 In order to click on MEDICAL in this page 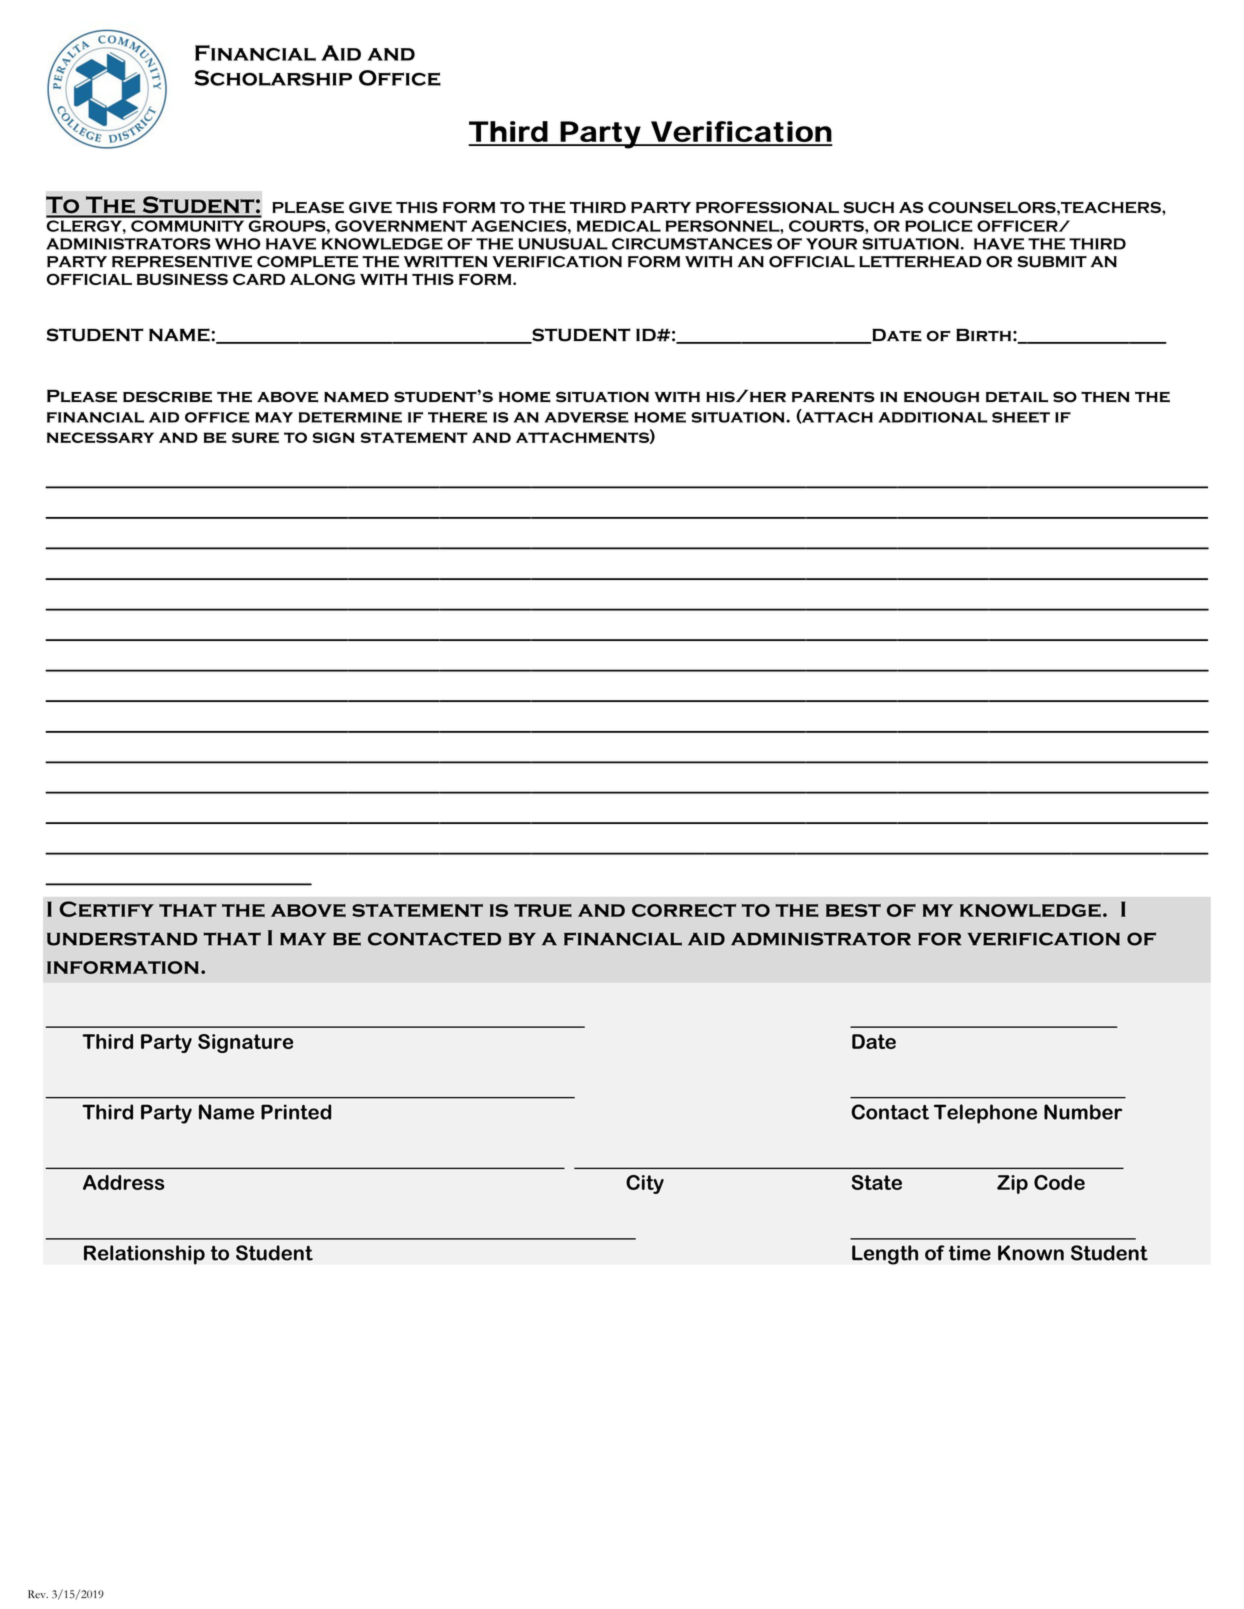, I will do `click(619, 226)`.
